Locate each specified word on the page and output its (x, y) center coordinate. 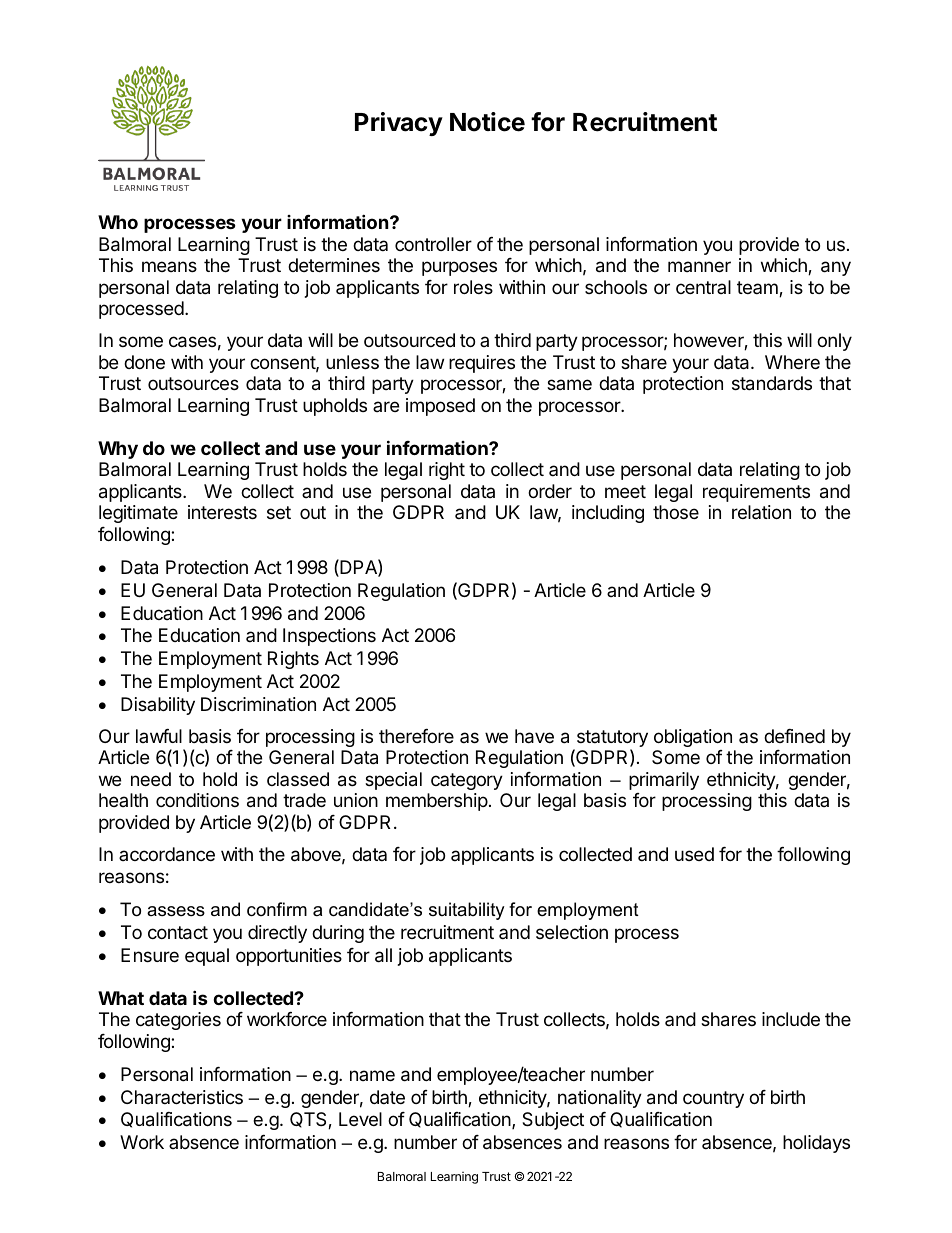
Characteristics (182, 1097)
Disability (158, 706)
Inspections (329, 637)
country (713, 1099)
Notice (487, 122)
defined (794, 736)
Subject (553, 1121)
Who (118, 222)
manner (699, 266)
